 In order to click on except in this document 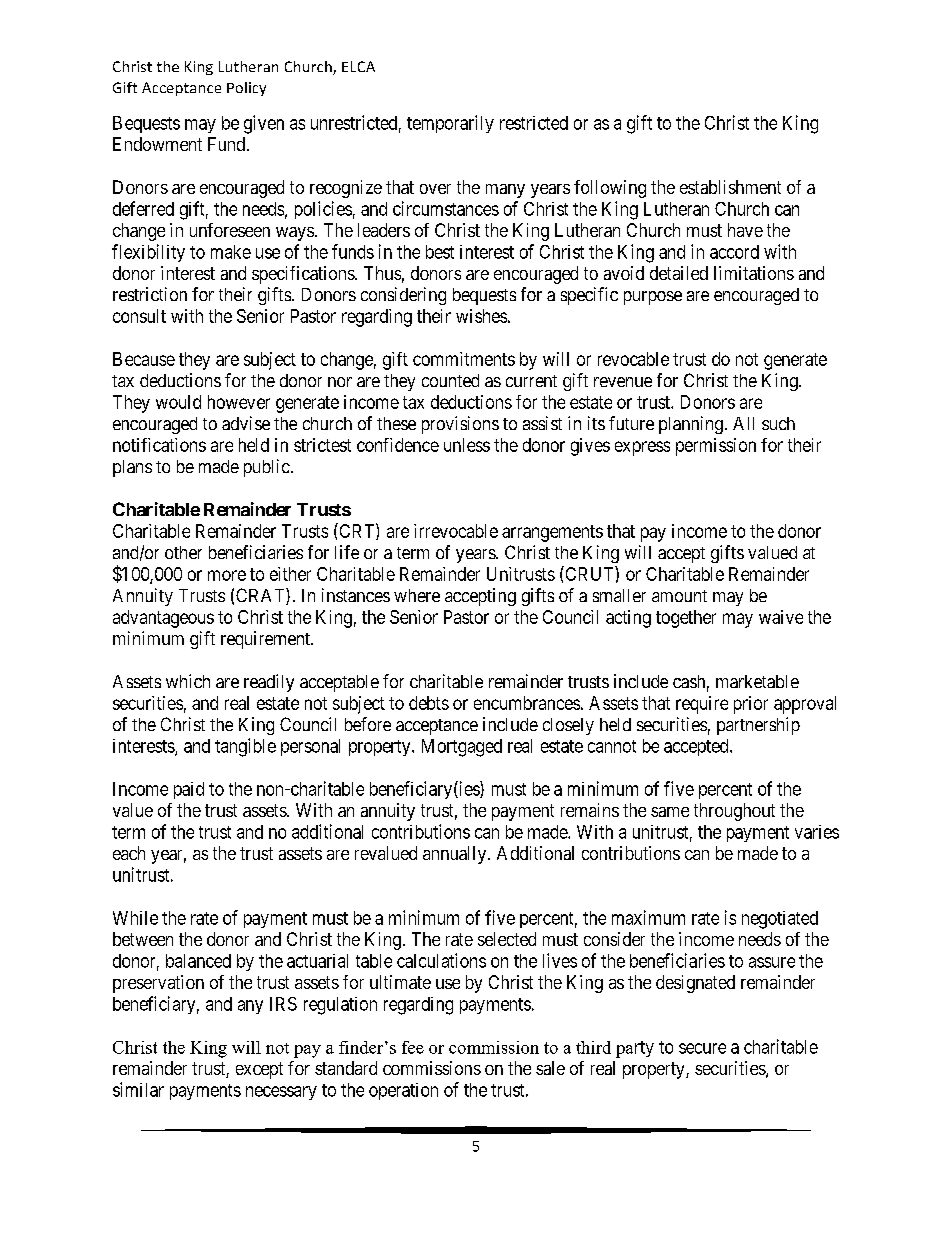, I will do `click(259, 1070)`.
